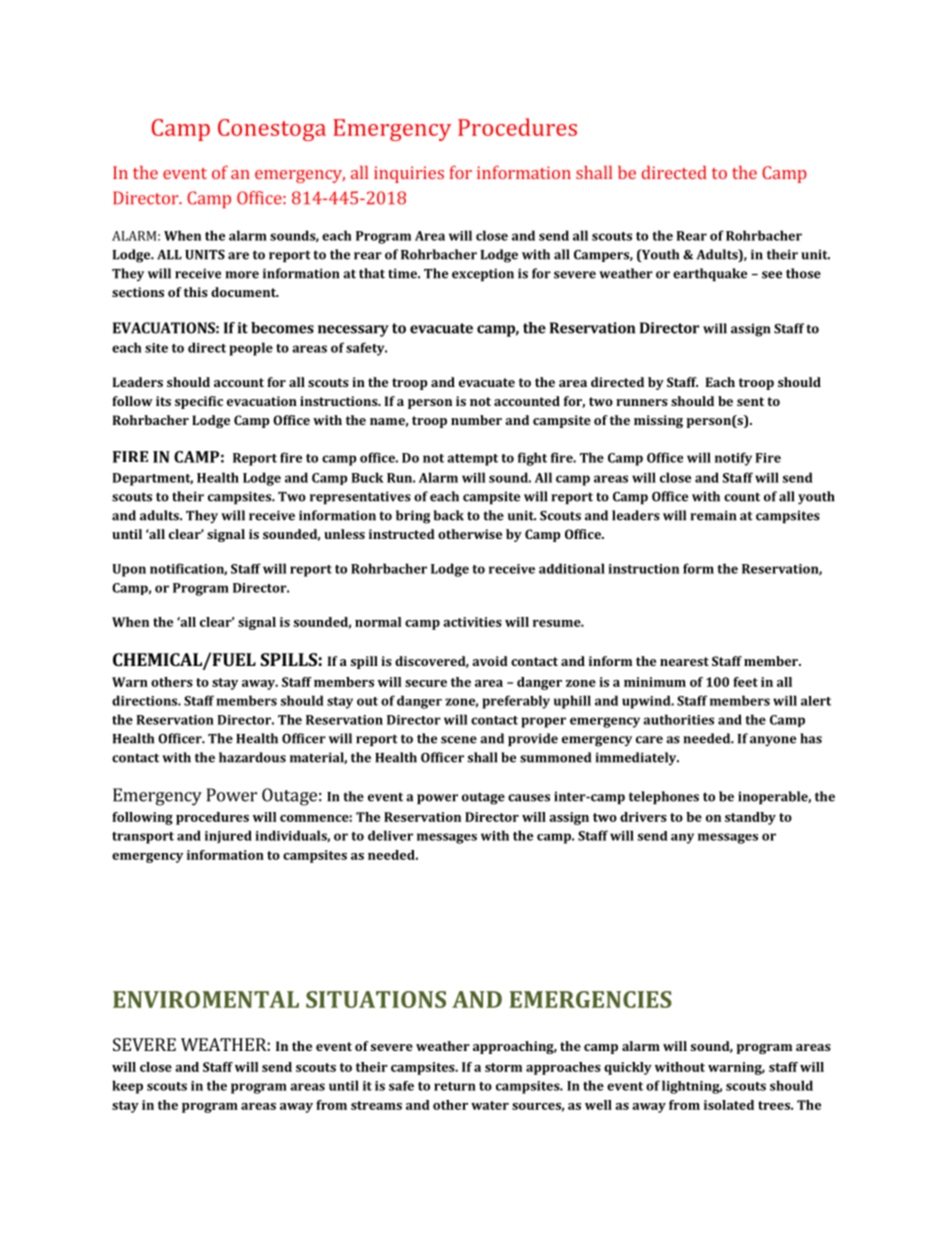  Describe the element at coordinates (684, 661) in the screenshot. I see `nearest` at that location.
